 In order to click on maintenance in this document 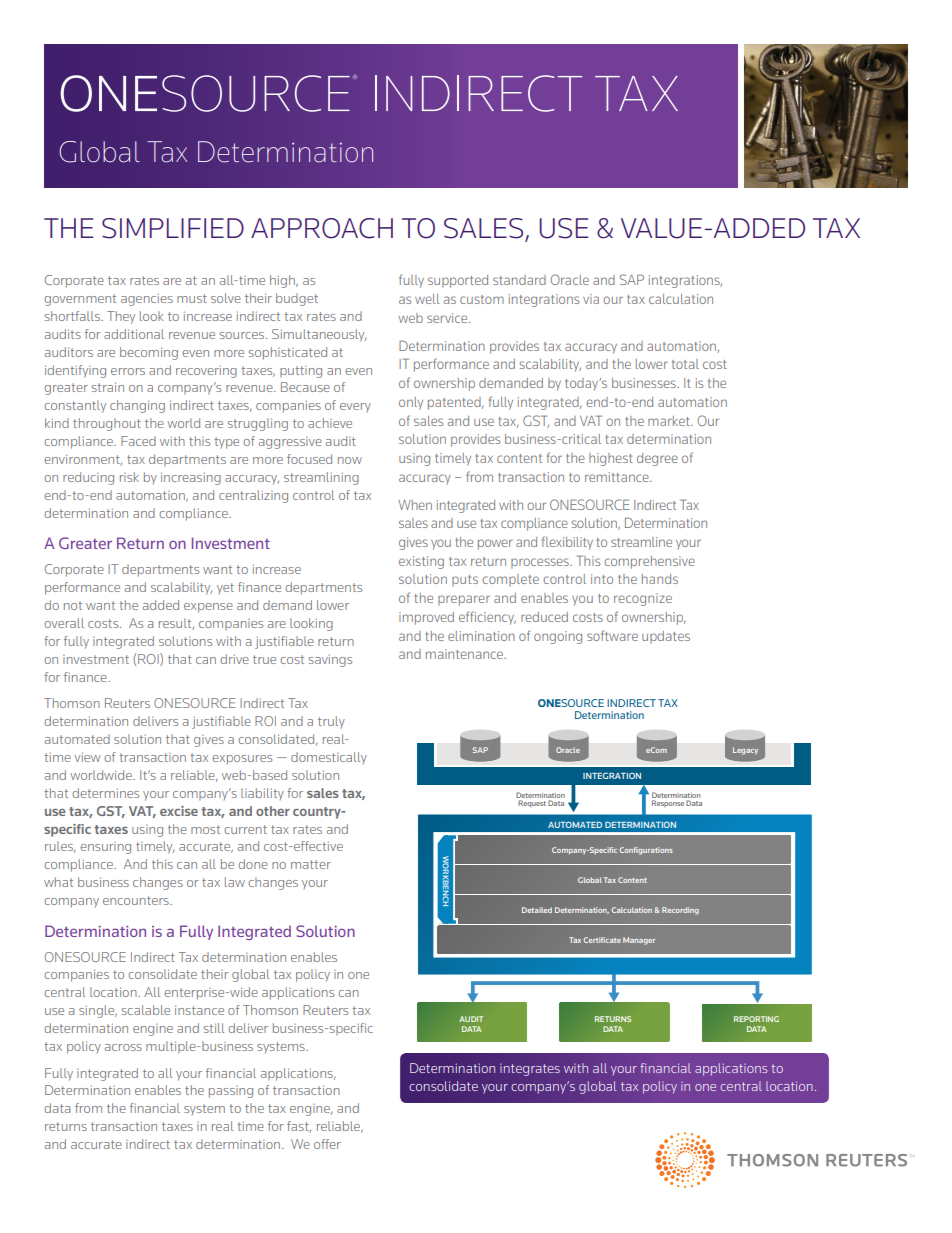, I will do `click(465, 654)`.
